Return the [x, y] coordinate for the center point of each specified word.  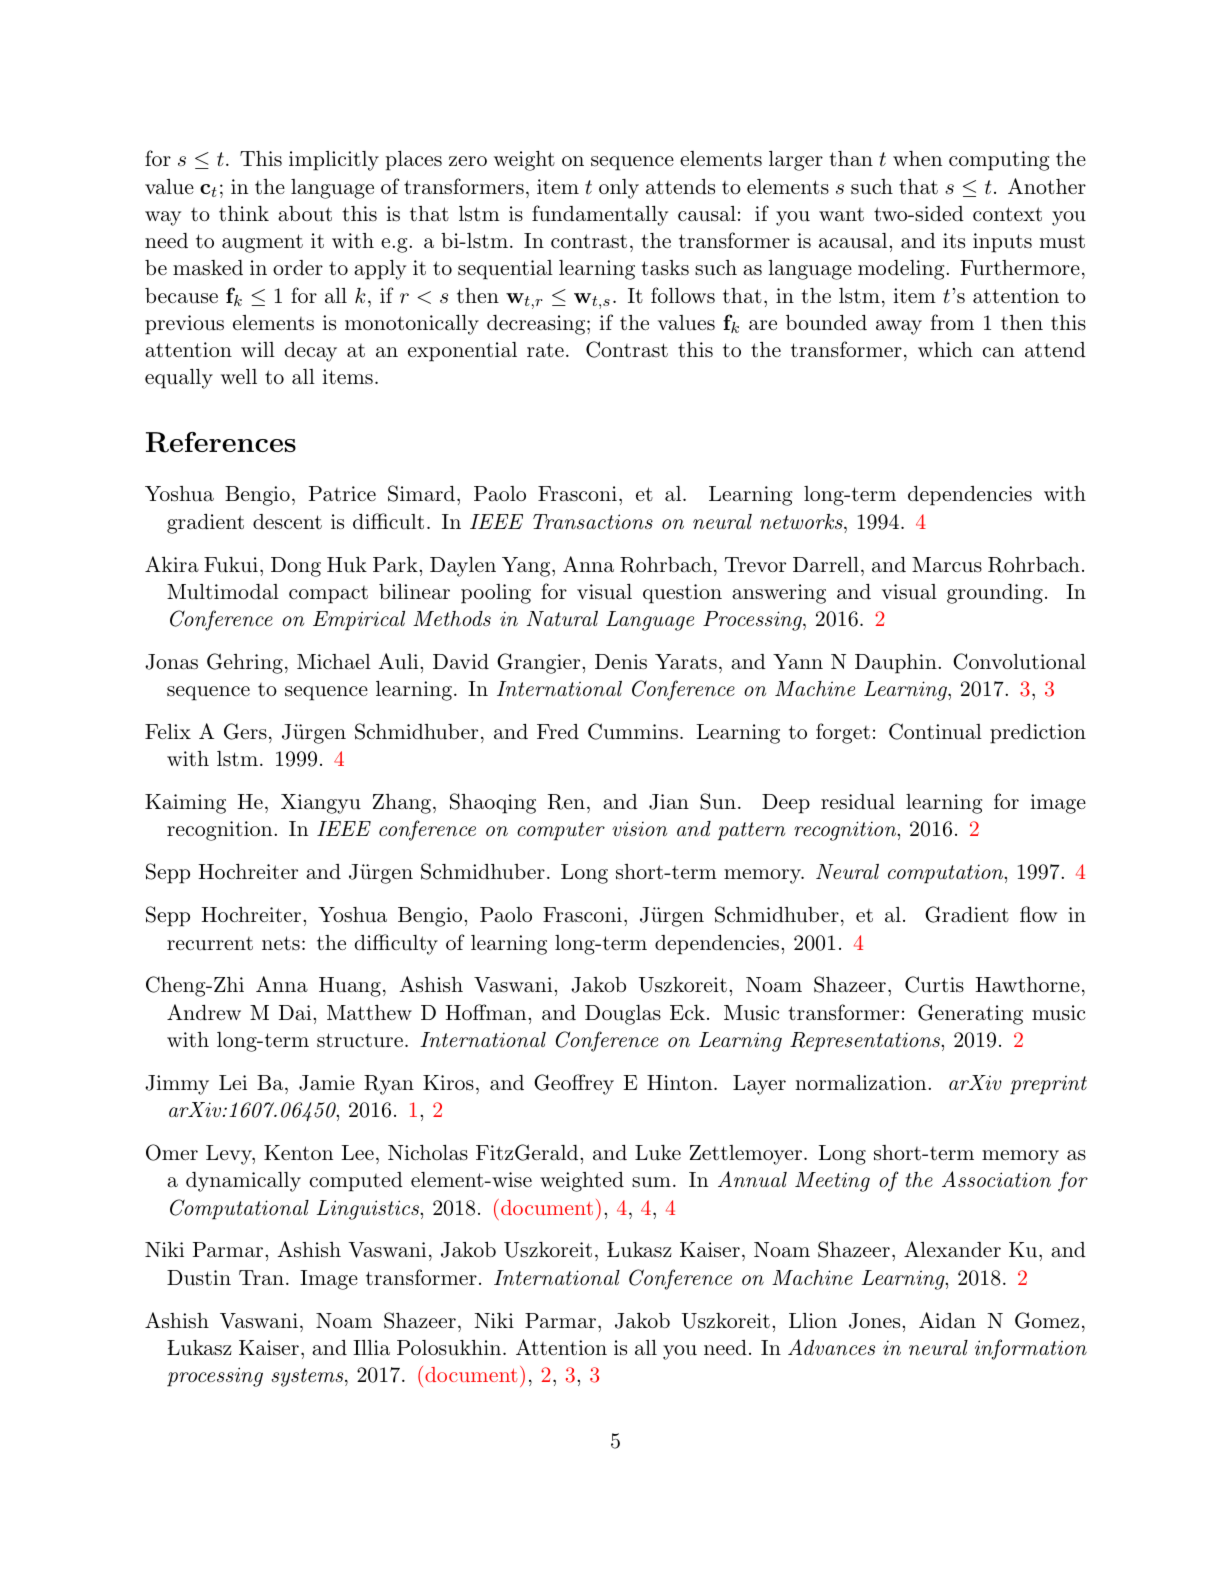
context [1007, 214]
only [619, 189]
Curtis [934, 984]
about [305, 214]
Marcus [947, 565]
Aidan [947, 1320]
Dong [296, 567]
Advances [831, 1347]
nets [281, 943]
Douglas [623, 1015]
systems [308, 1377]
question [682, 594]
